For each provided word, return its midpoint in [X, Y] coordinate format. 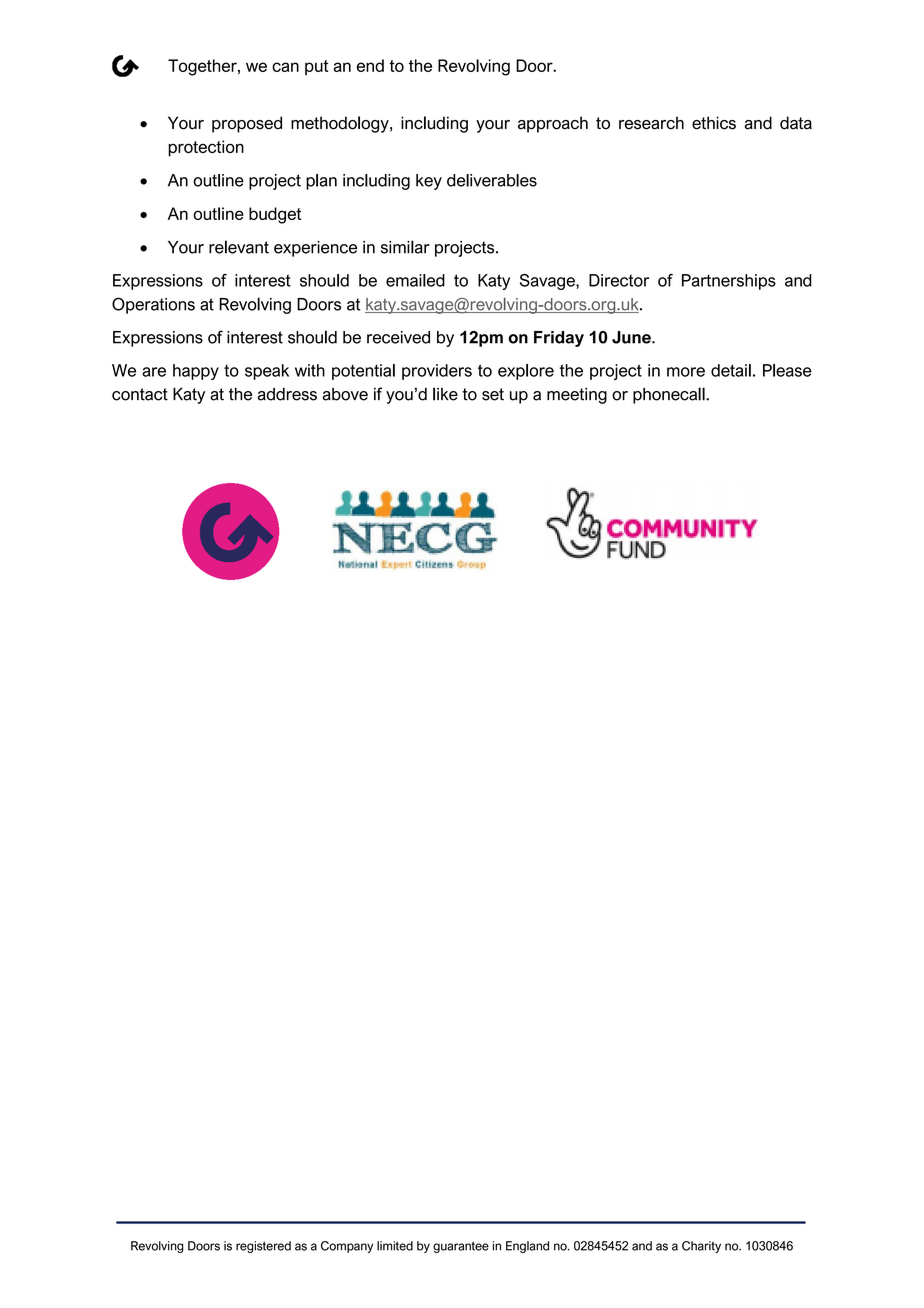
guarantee [461, 1247]
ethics [714, 123]
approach [553, 124]
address [287, 394]
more [686, 372]
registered [263, 1247]
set [493, 394]
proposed [247, 124]
